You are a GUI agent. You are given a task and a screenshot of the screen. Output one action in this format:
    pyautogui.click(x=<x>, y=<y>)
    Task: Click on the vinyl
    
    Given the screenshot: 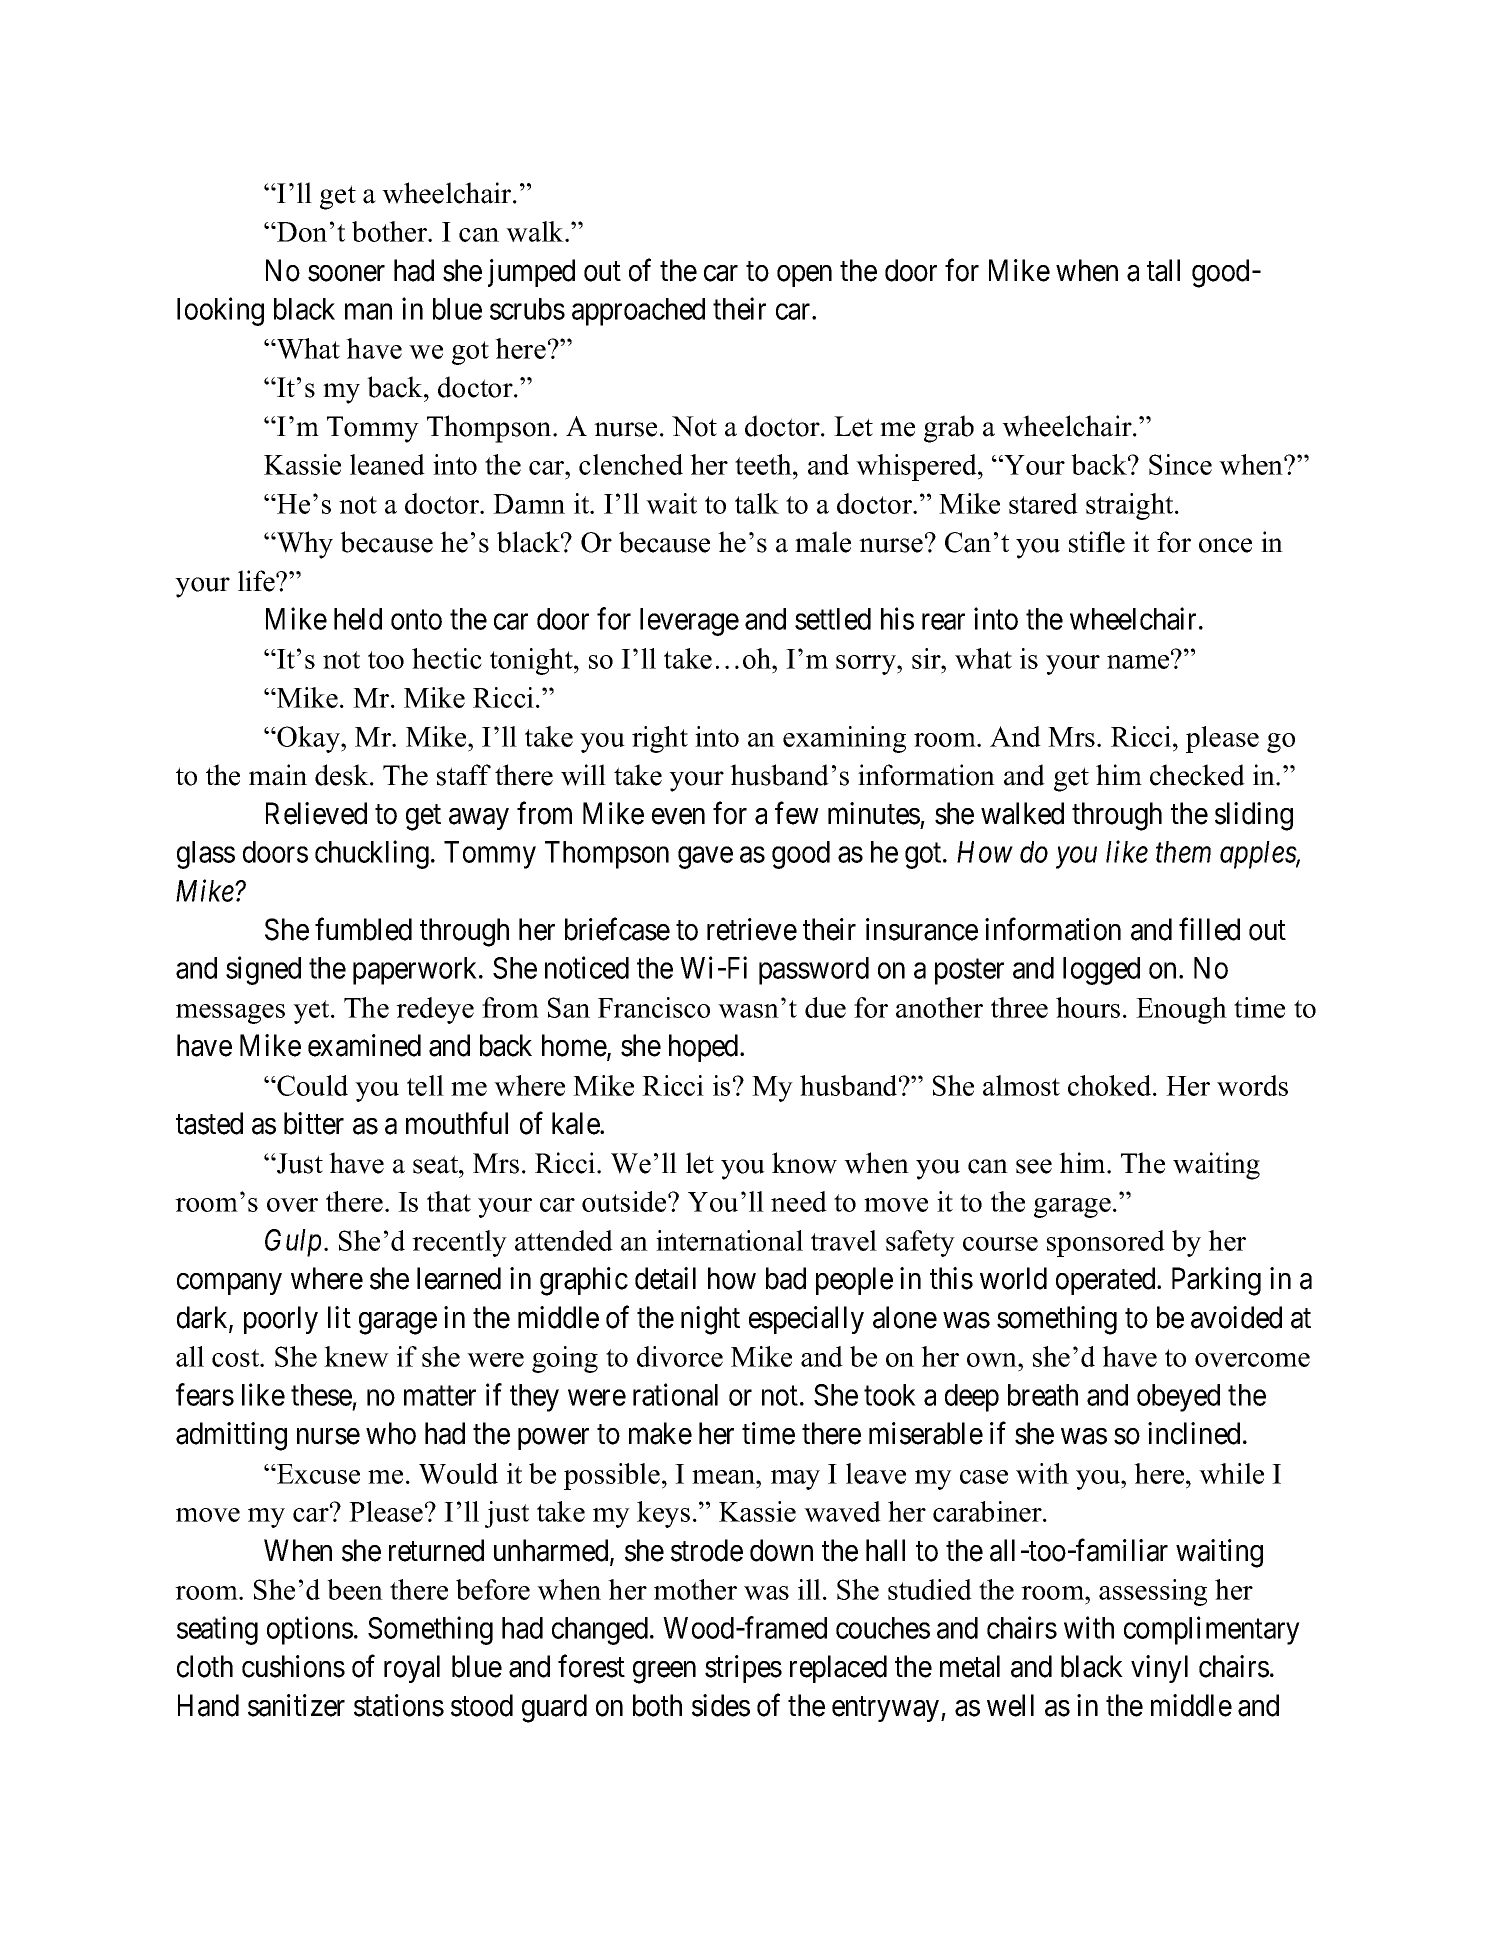 What is the action you would take?
    pyautogui.click(x=1159, y=1669)
